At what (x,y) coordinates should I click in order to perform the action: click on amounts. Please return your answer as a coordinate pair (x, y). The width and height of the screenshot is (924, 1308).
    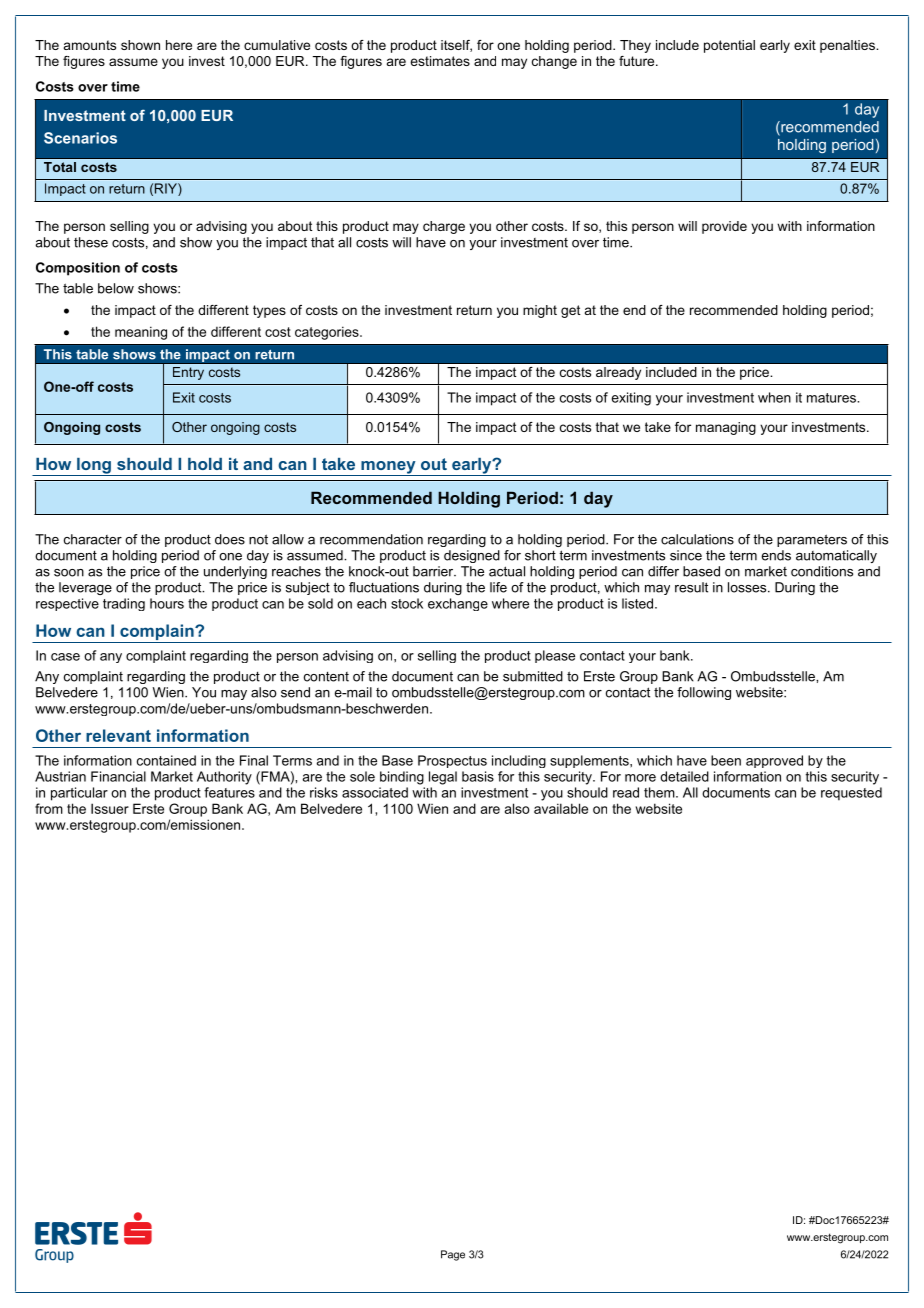
    Looking at the image, I should click on (90, 45).
